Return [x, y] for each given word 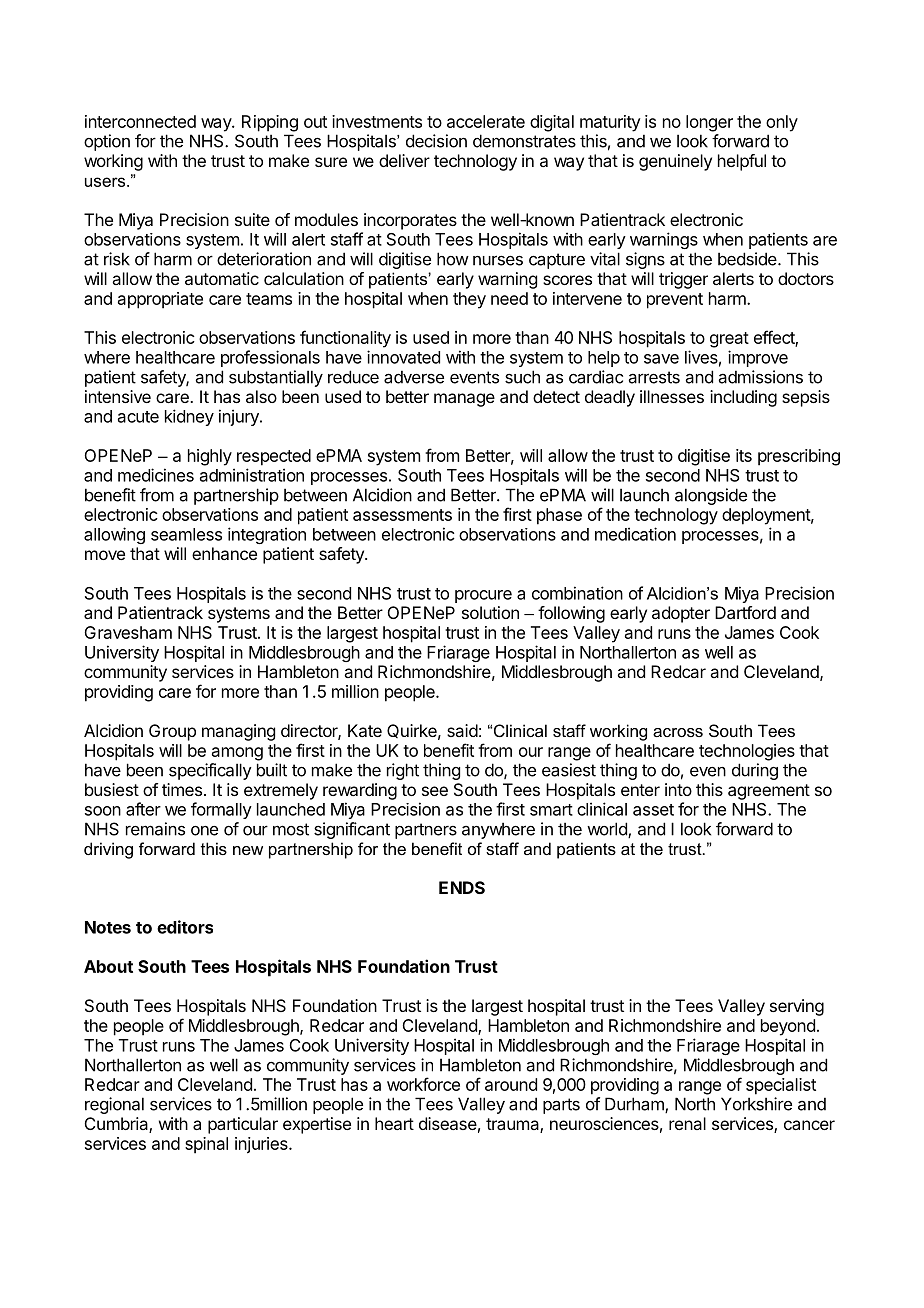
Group [172, 732]
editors [185, 927]
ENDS [462, 887]
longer [709, 123]
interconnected [140, 121]
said [462, 730]
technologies [747, 752]
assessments [402, 515]
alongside [711, 496]
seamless [186, 534]
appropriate [160, 300]
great [729, 340]
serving [797, 1007]
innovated [403, 357]
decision [436, 141]
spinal [206, 1145]
